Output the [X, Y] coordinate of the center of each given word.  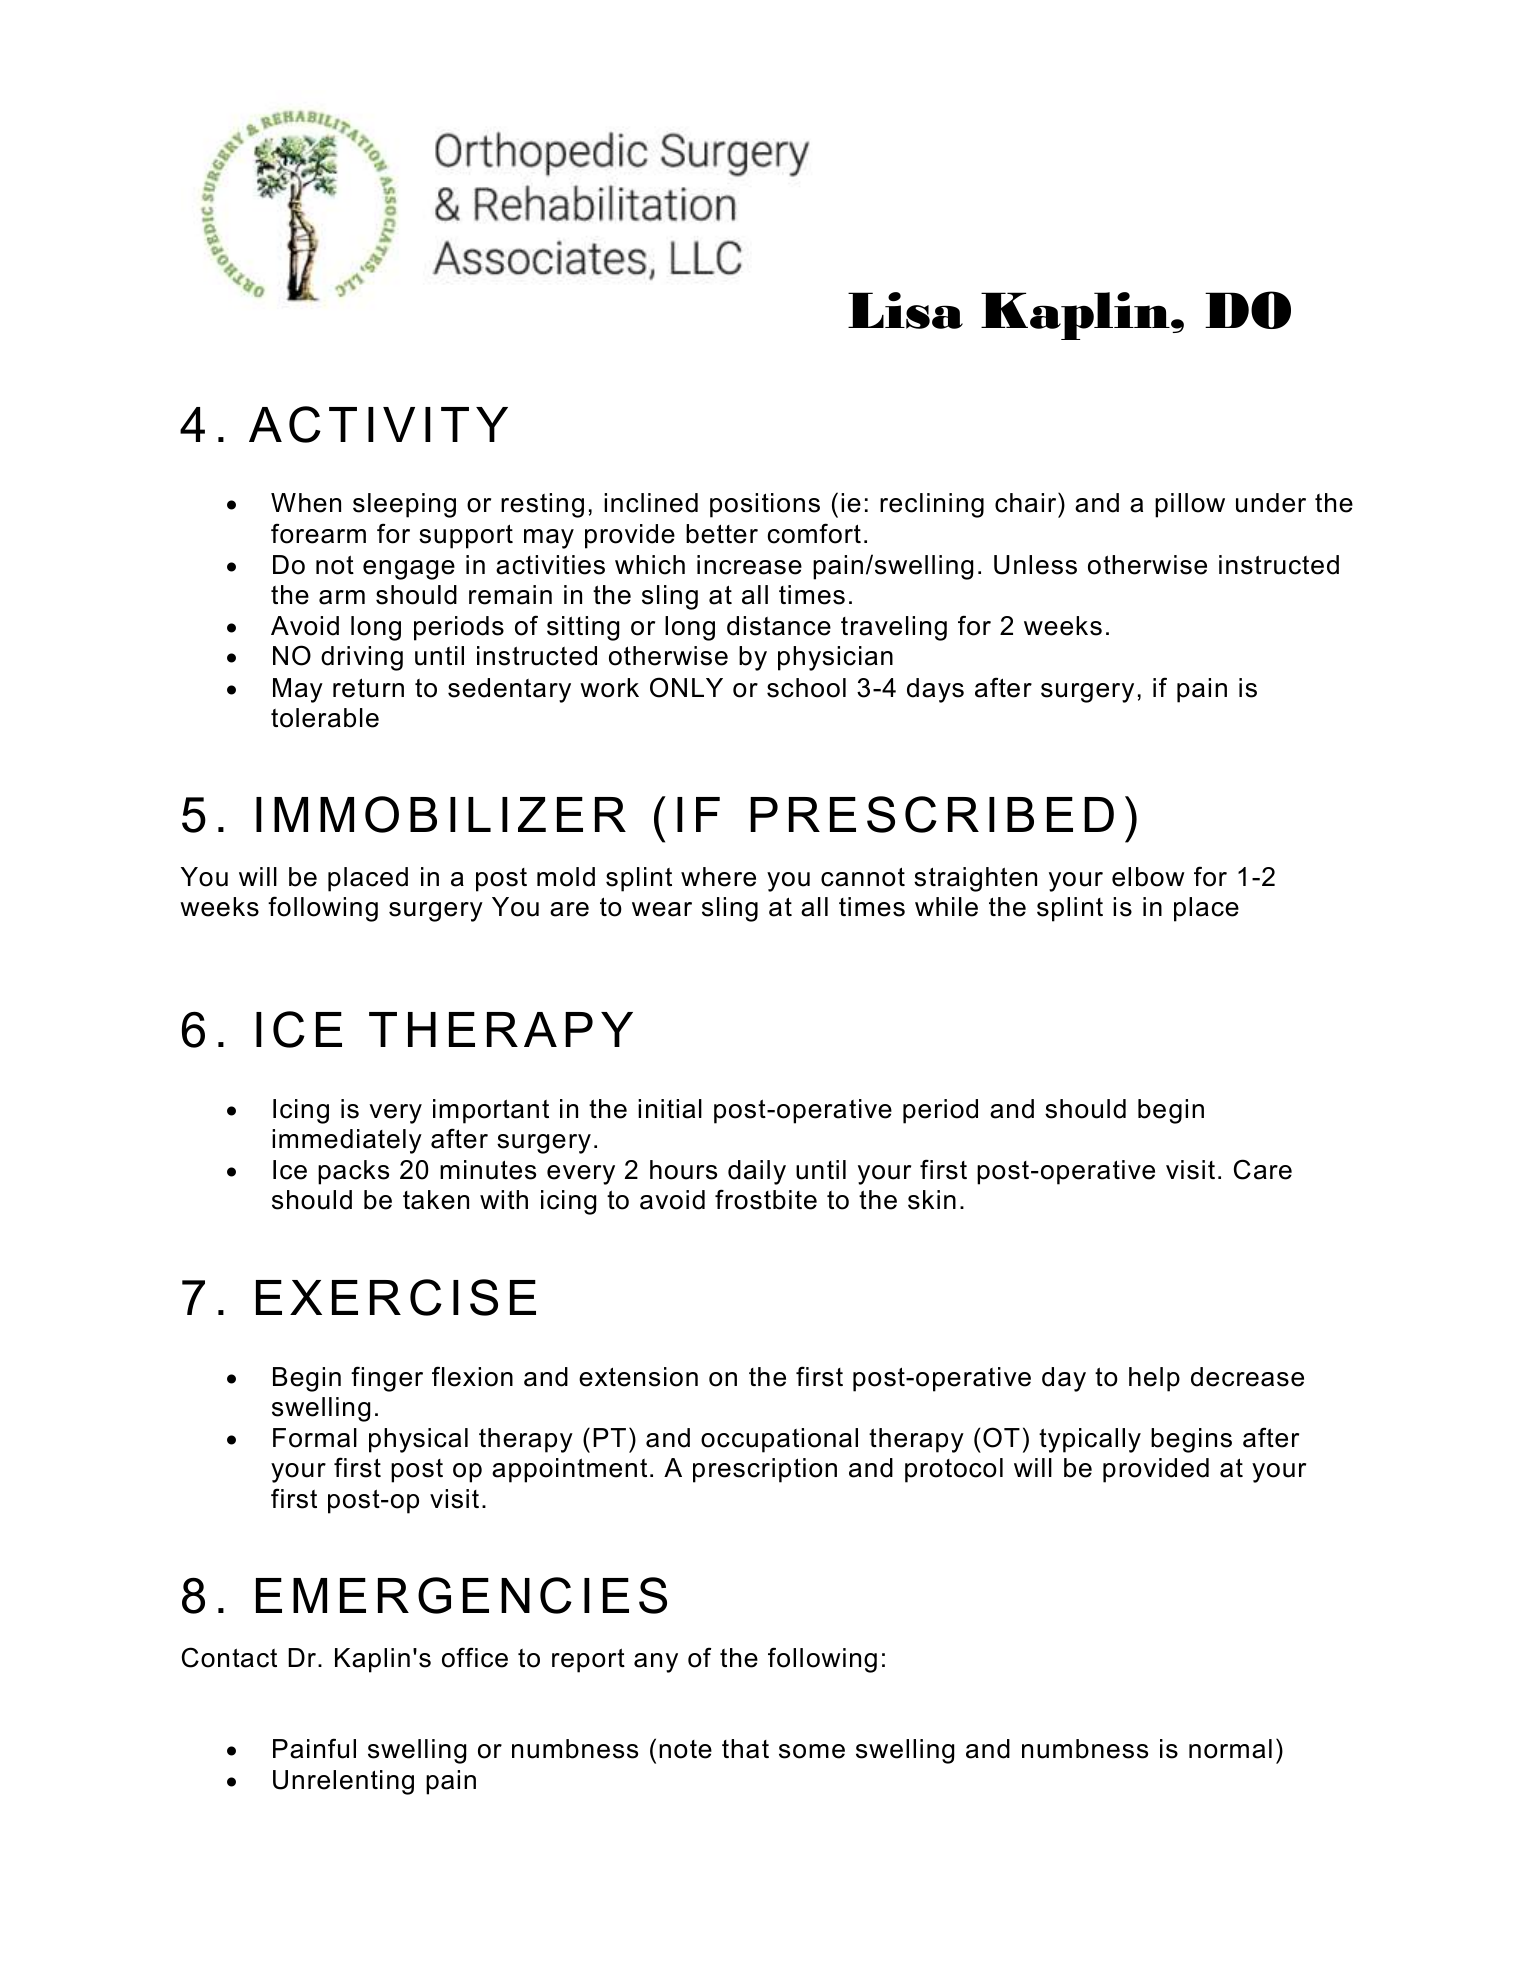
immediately [347, 1141]
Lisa [905, 310]
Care [1263, 1169]
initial [670, 1109]
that [745, 1749]
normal [1230, 1749]
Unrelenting [343, 1782]
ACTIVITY [378, 424]
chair [1027, 502]
